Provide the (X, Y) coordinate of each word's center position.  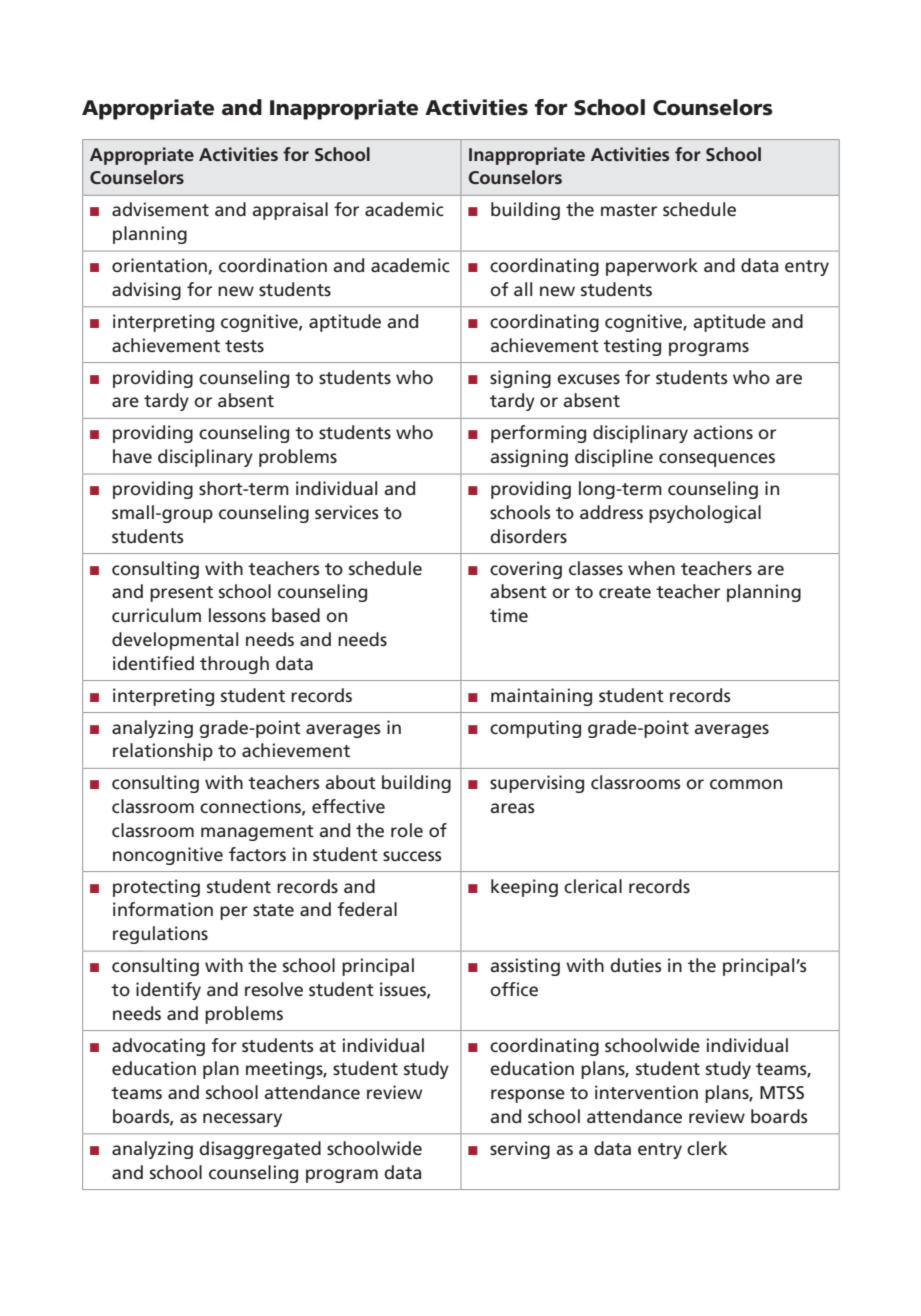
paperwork (652, 267)
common (746, 784)
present (181, 594)
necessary (242, 1120)
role (407, 830)
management (257, 833)
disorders (528, 536)
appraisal (290, 211)
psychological (705, 514)
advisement (160, 209)
